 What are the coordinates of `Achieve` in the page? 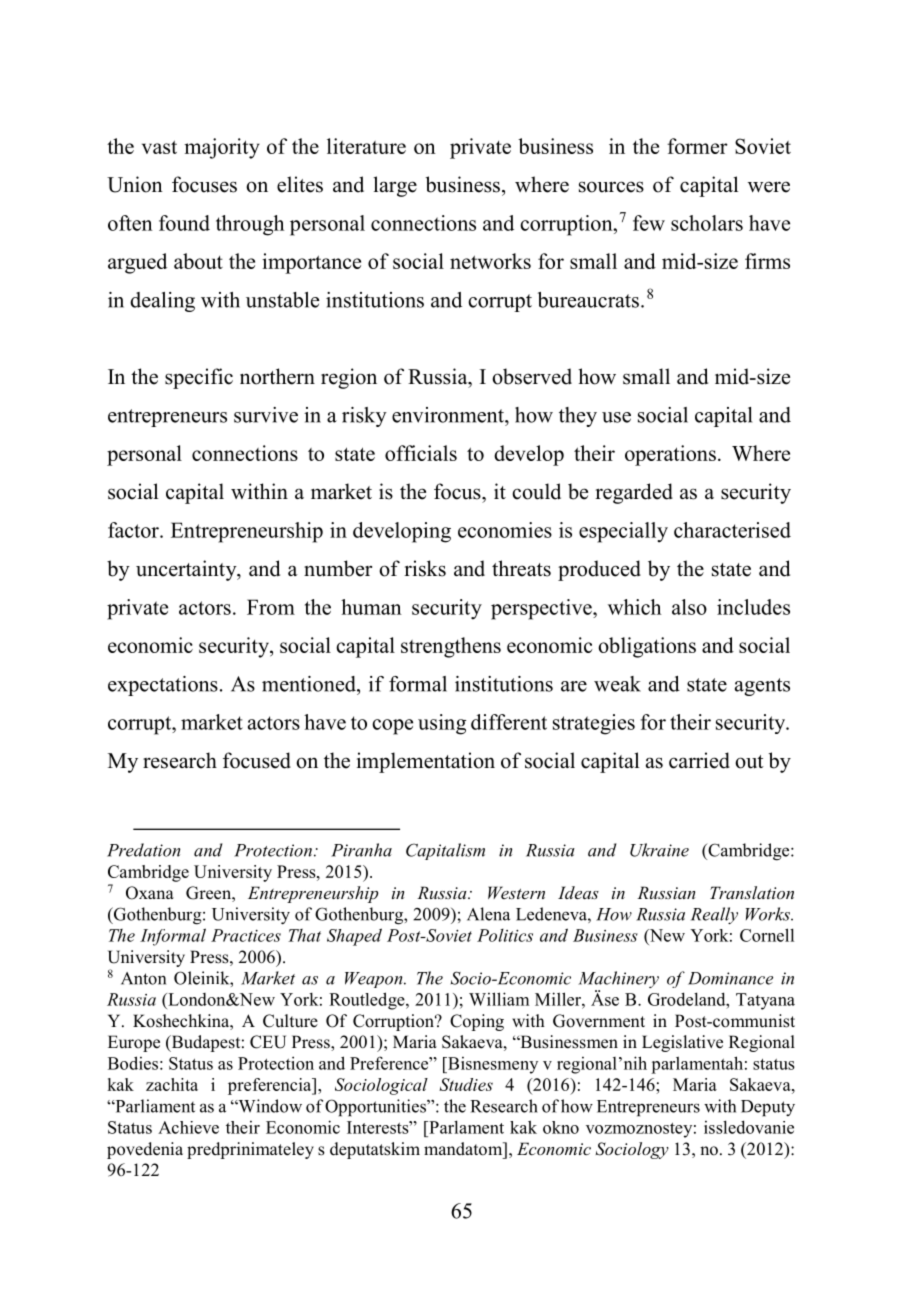 It's located at (188, 1127).
